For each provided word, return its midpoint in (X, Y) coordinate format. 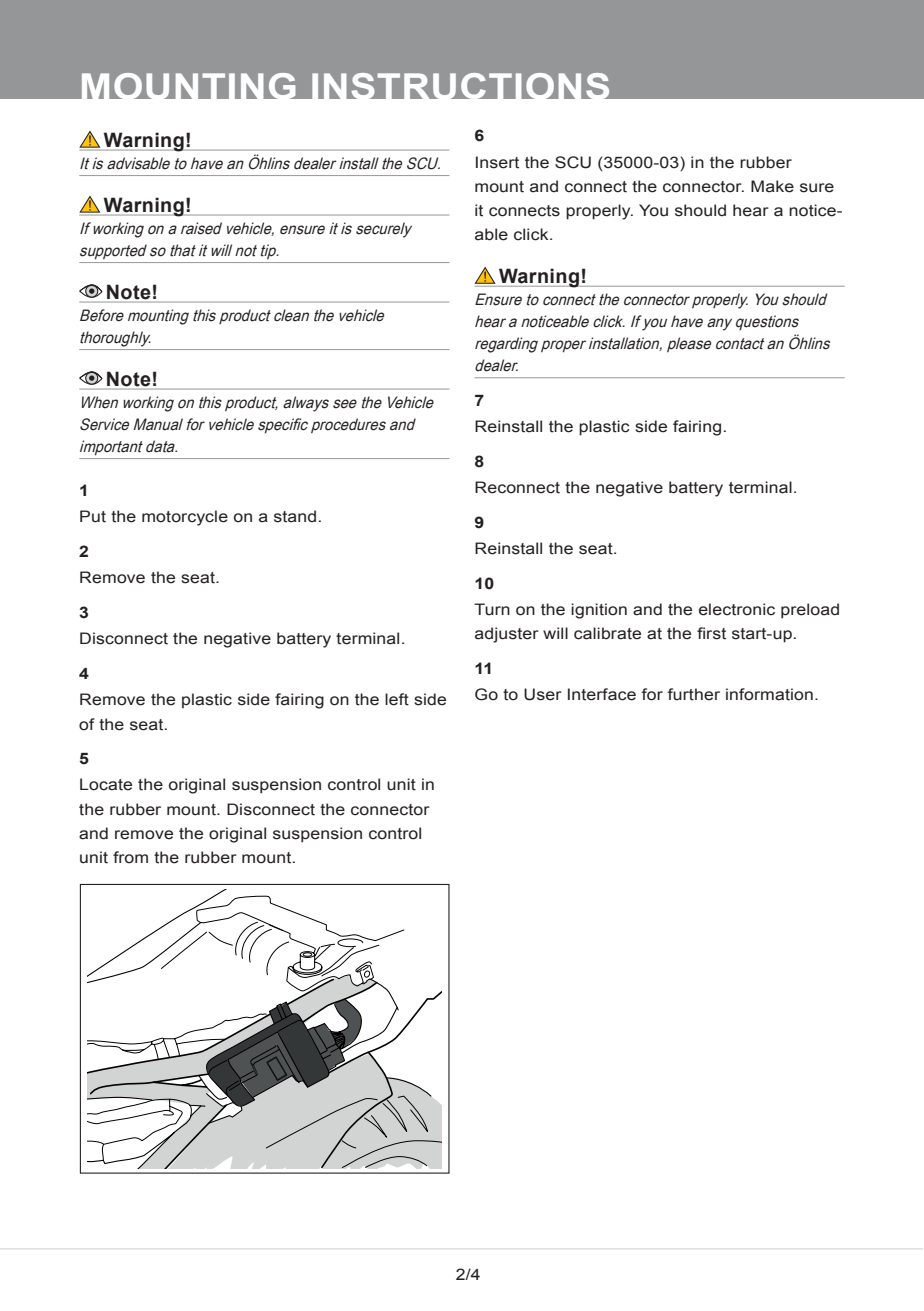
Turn (492, 609)
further (693, 694)
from (130, 857)
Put (93, 516)
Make (772, 186)
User (543, 694)
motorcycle (185, 518)
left (397, 699)
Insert (497, 162)
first (711, 633)
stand (295, 516)
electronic (737, 609)
